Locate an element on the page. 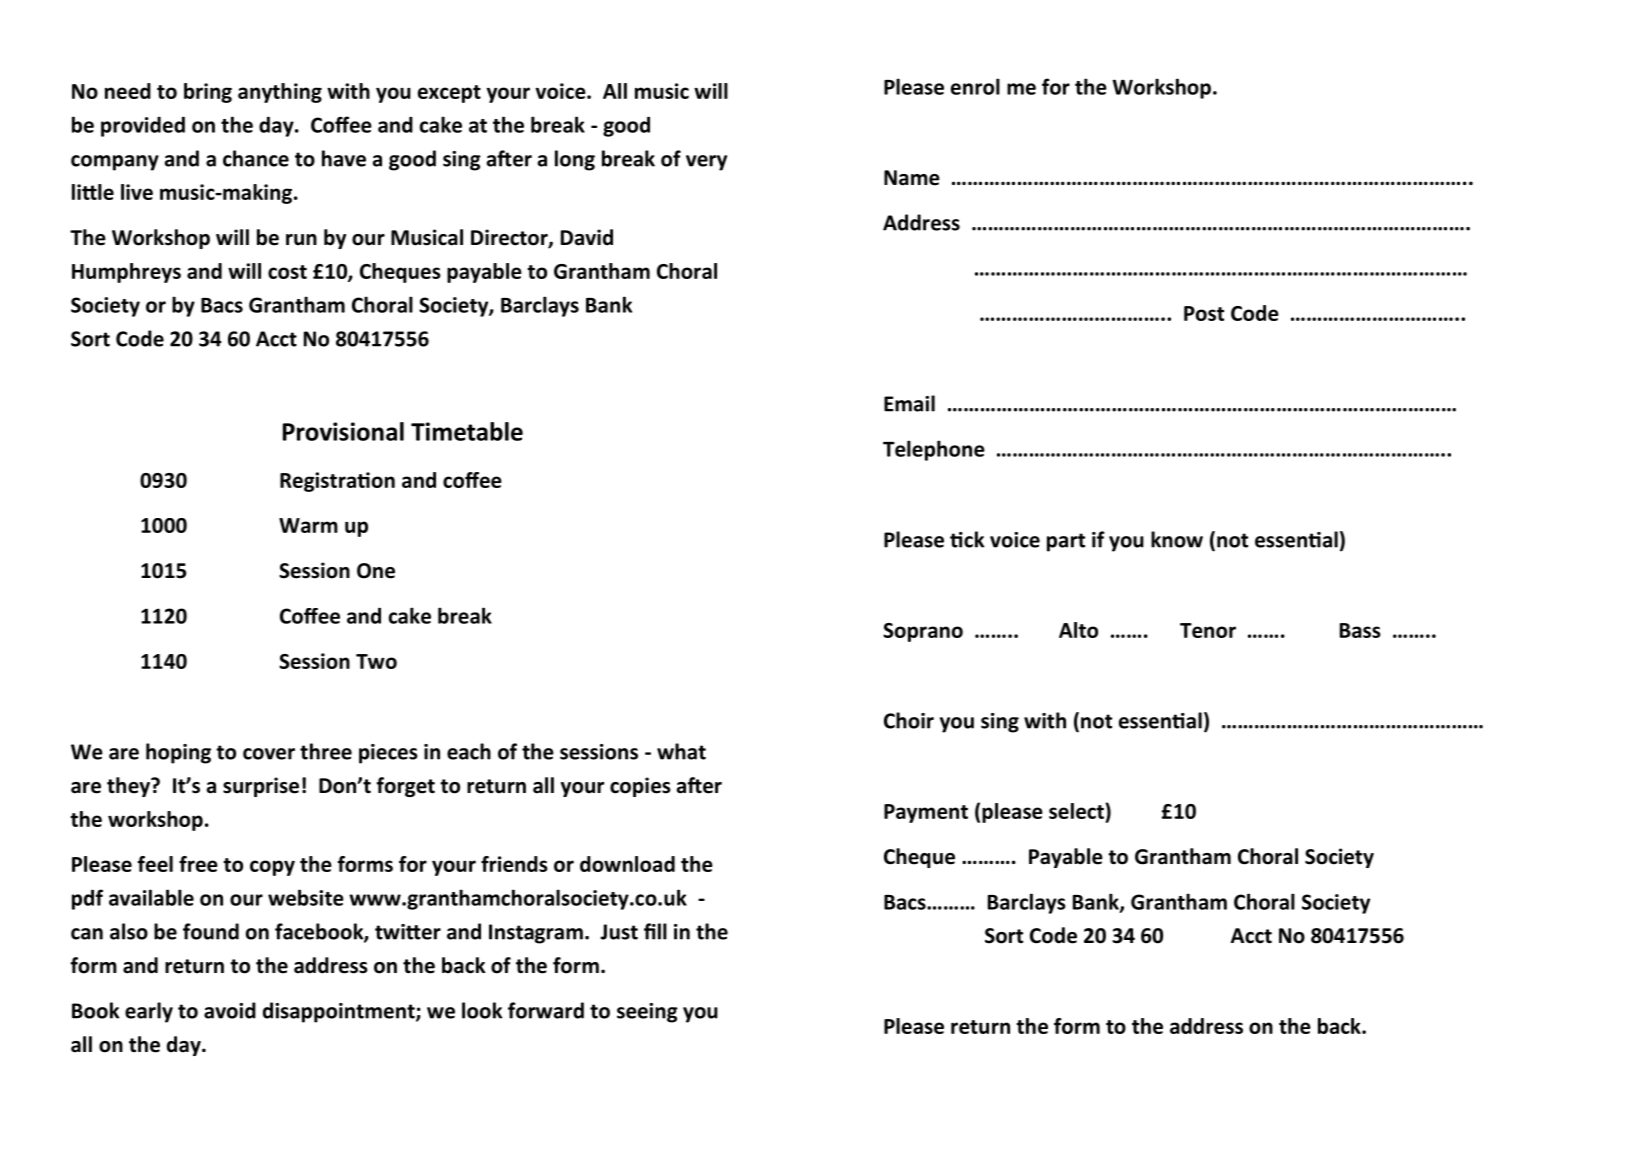 This image has width=1626, height=1150. avoid is located at coordinates (230, 1010).
